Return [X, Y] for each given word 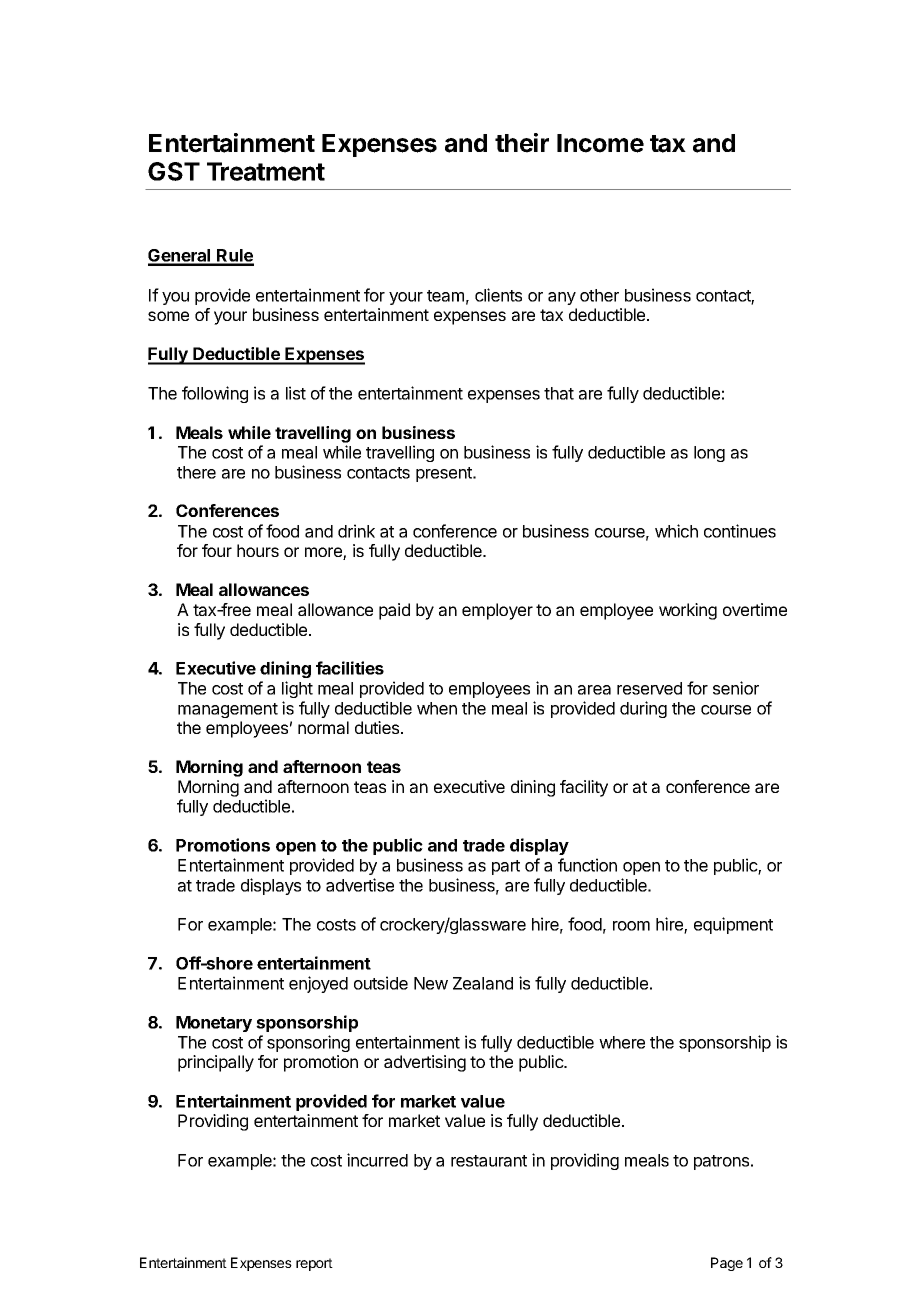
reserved [649, 688]
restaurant [489, 1161]
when [437, 708]
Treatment [266, 171]
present [445, 474]
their [522, 143]
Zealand [483, 983]
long [709, 454]
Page [727, 1264]
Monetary [214, 1024]
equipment [733, 925]
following [215, 394]
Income [600, 143]
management [228, 710]
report [314, 1264]
